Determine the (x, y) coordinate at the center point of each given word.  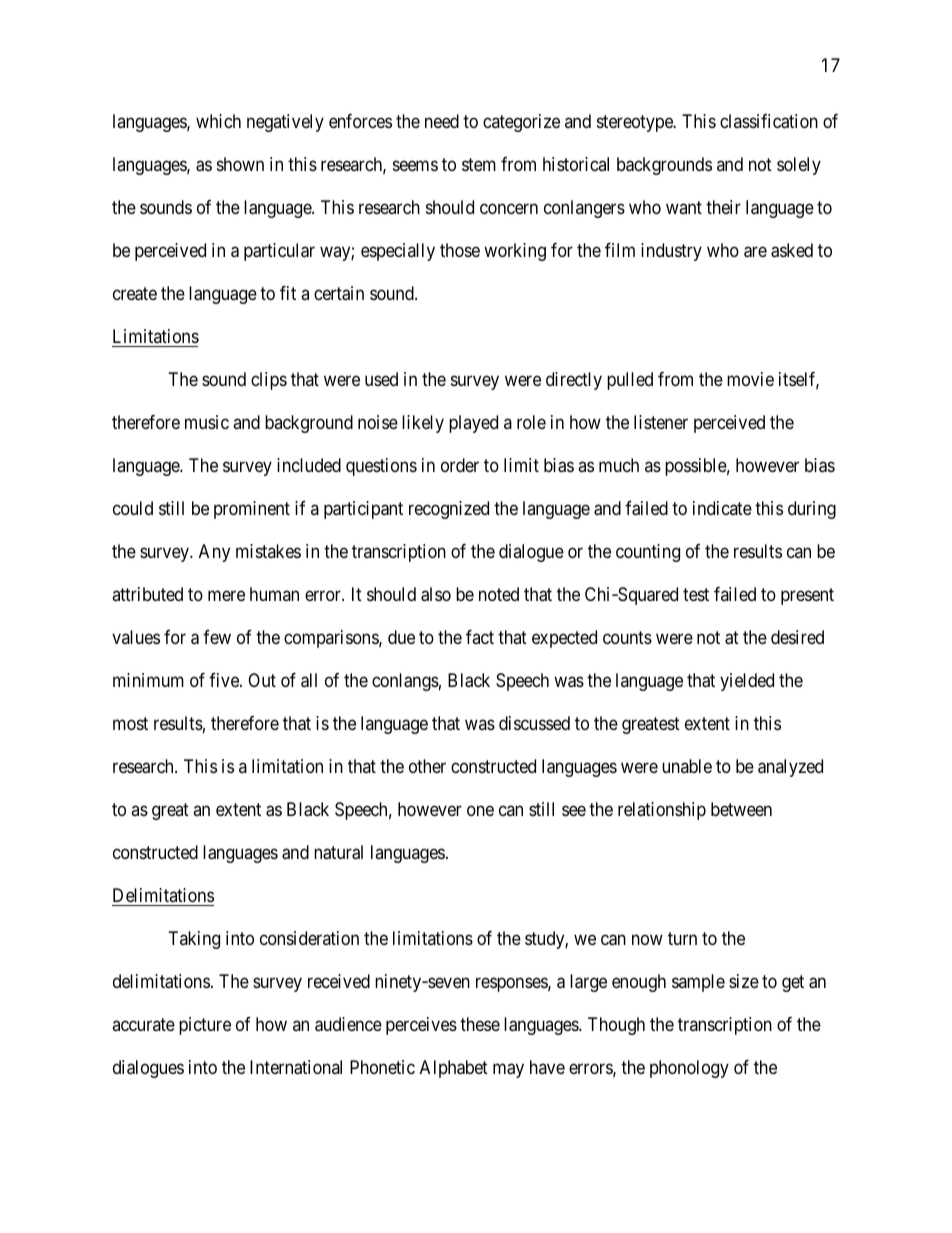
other (427, 766)
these (480, 1024)
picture (205, 1026)
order (460, 465)
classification (769, 121)
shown (240, 164)
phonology (689, 1069)
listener (661, 422)
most (130, 723)
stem (479, 165)
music (207, 422)
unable (687, 766)
